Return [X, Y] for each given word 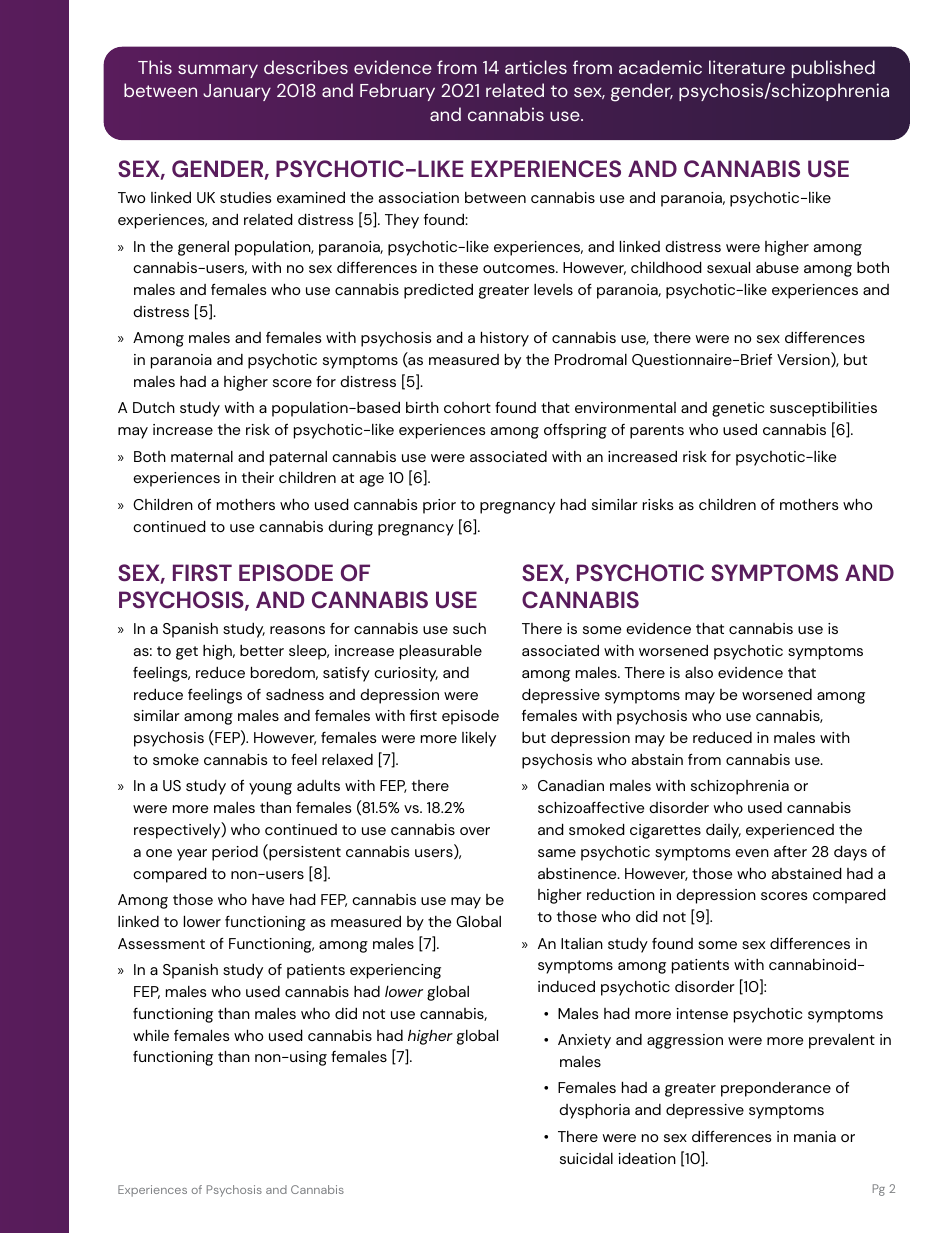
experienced [790, 831]
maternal [202, 456]
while [151, 1035]
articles [536, 67]
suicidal [586, 1158]
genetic [738, 409]
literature [747, 67]
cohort [467, 407]
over [475, 831]
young [270, 789]
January [237, 92]
